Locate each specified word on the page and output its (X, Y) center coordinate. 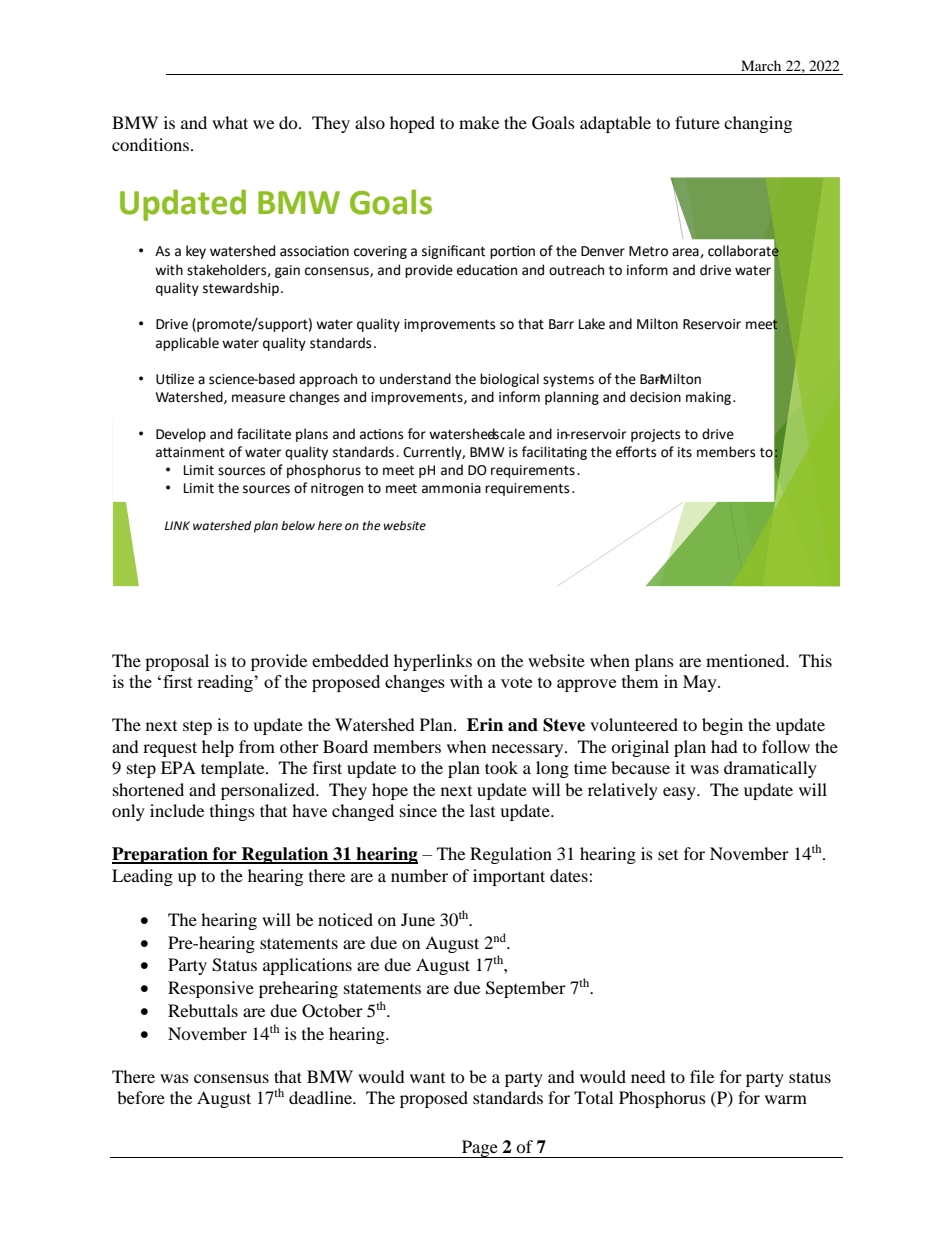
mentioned (746, 660)
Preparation (161, 855)
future (697, 122)
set (668, 855)
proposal (177, 662)
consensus (231, 1078)
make (479, 122)
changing (758, 124)
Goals (553, 123)
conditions (152, 144)
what (230, 122)
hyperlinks (433, 662)
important (509, 877)
